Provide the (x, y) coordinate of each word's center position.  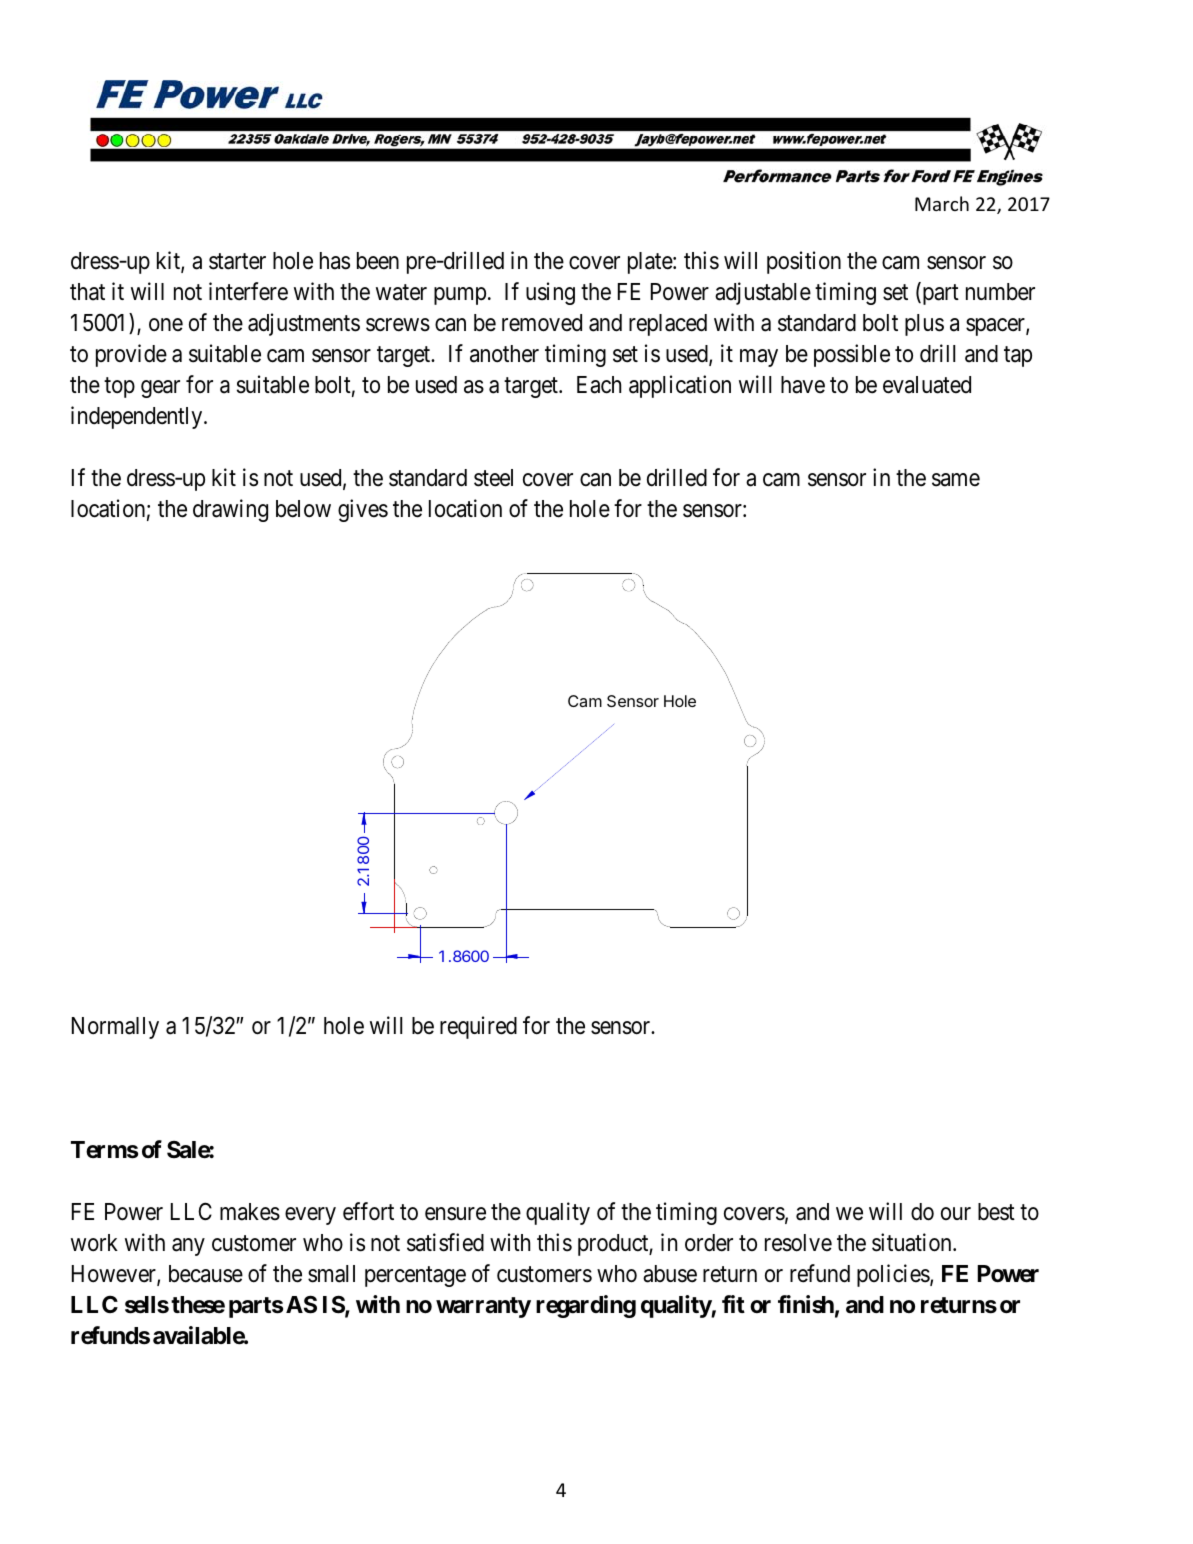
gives (363, 510)
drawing (230, 510)
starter (237, 261)
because (206, 1274)
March (942, 203)
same (956, 480)
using (550, 293)
